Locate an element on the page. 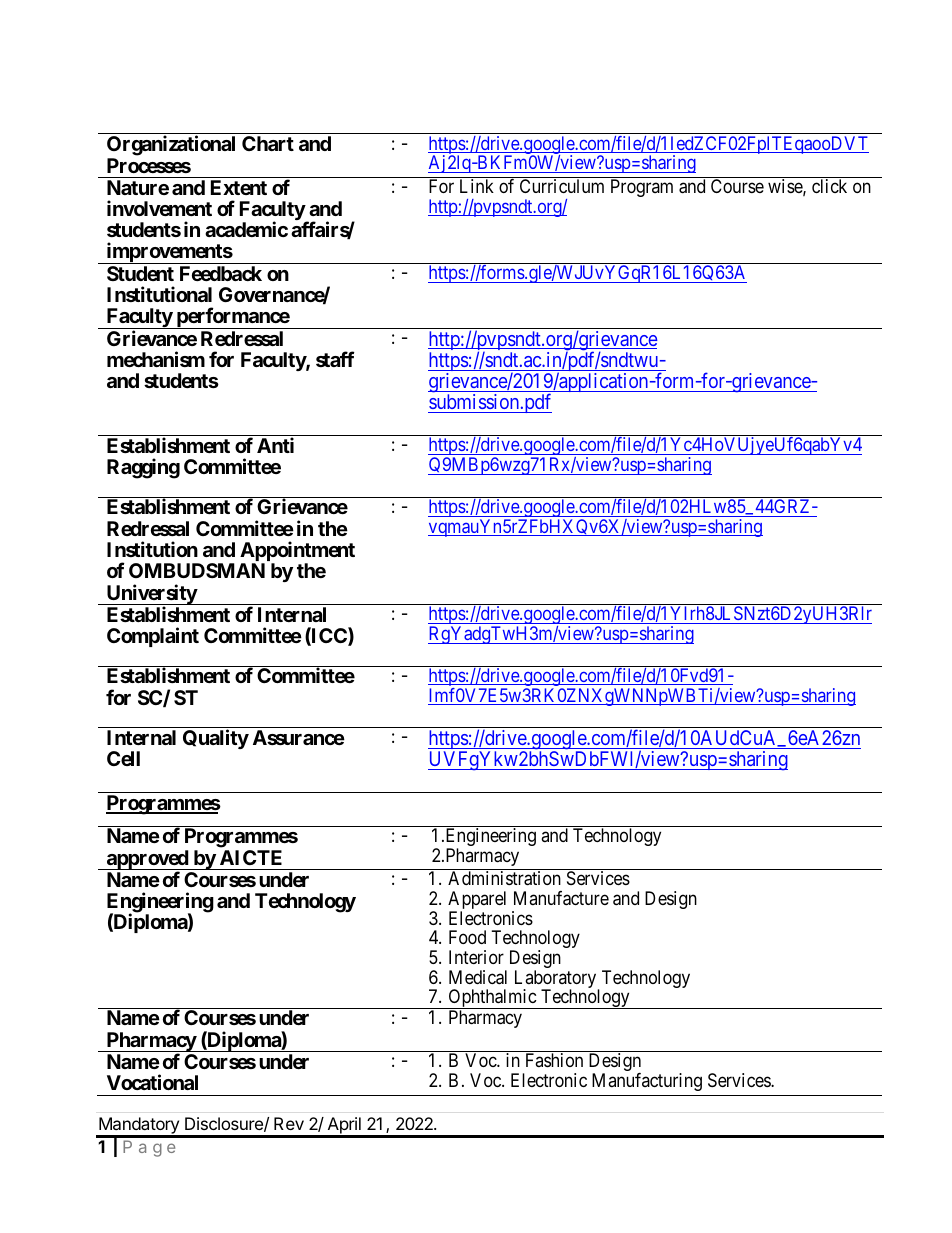 This page has width=952, height=1233. Laboratory is located at coordinates (557, 980).
